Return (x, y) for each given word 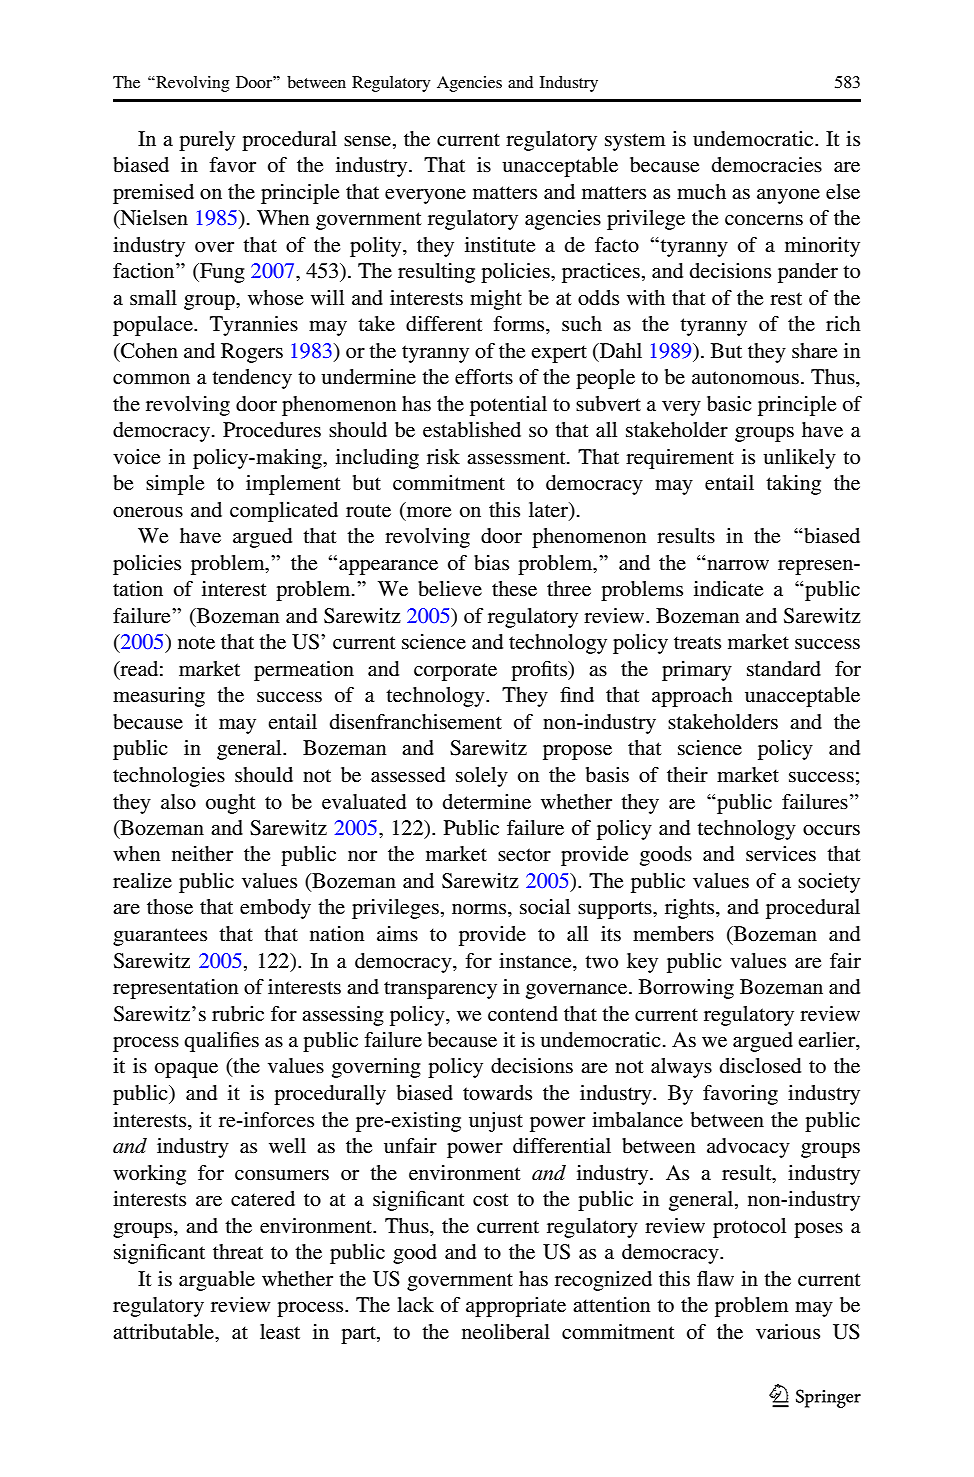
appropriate (516, 1307)
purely (207, 141)
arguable (217, 1281)
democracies (767, 164)
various (788, 1332)
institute (500, 244)
